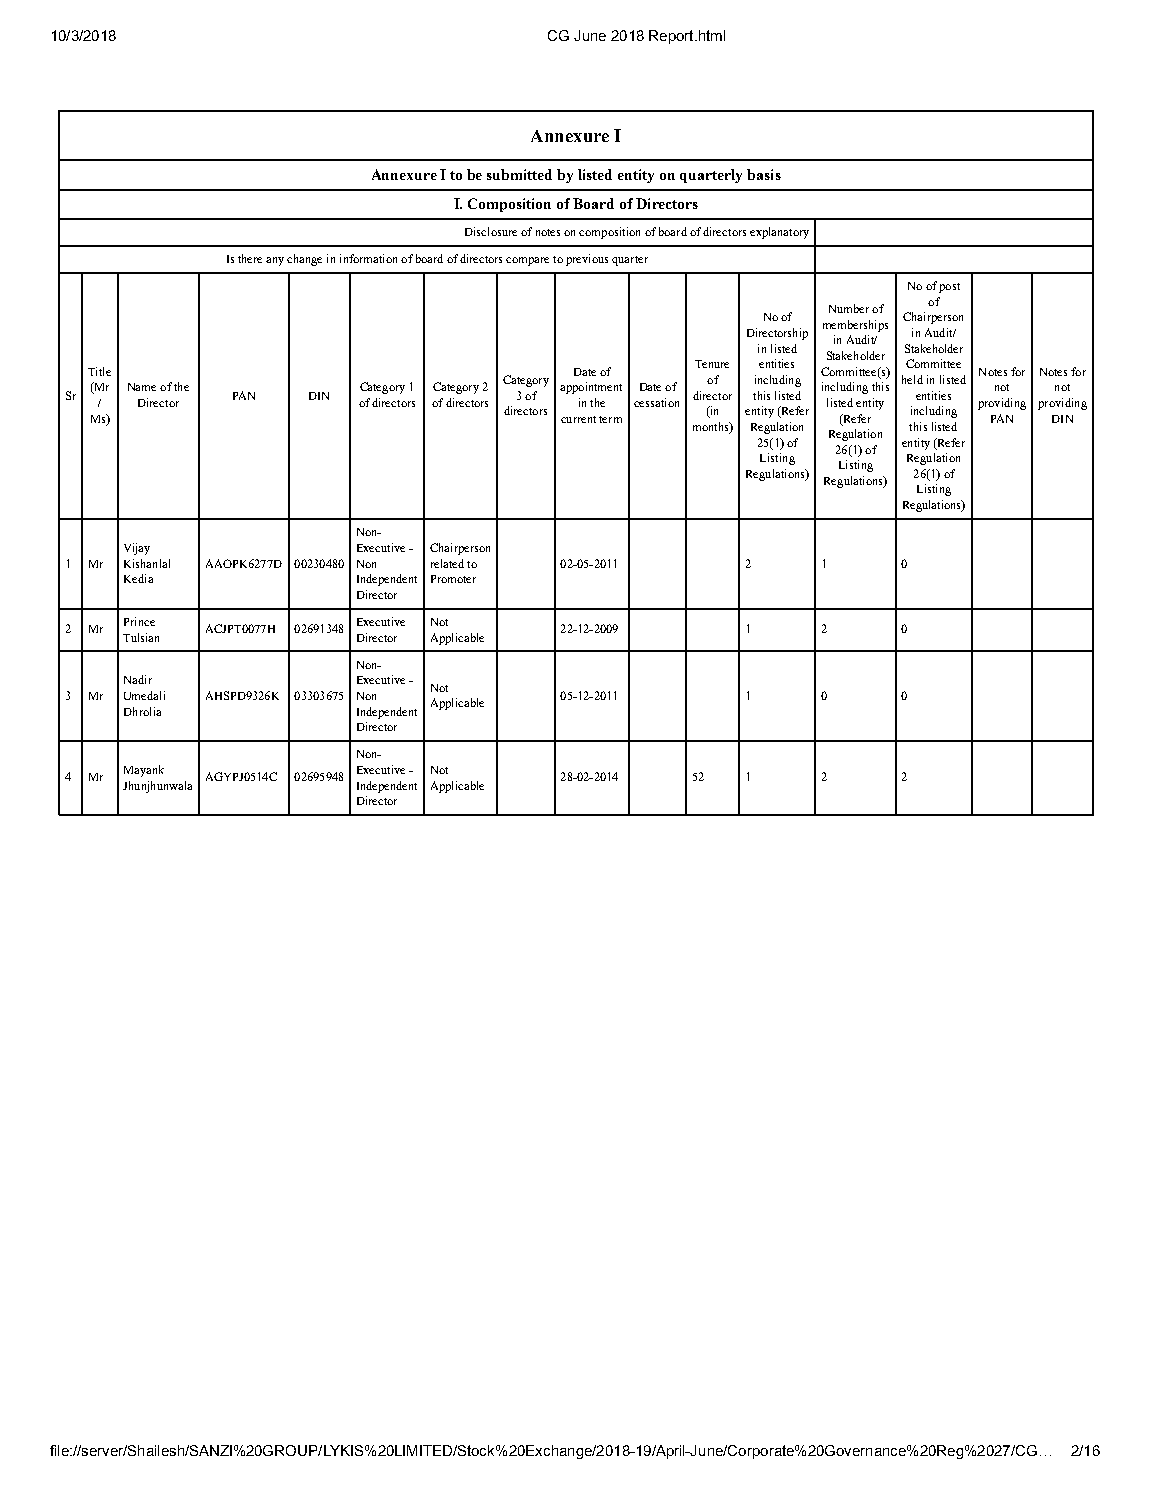 This document has height=1488, width=1150. What do you see at coordinates (275, 261) in the document?
I see `any` at bounding box center [275, 261].
